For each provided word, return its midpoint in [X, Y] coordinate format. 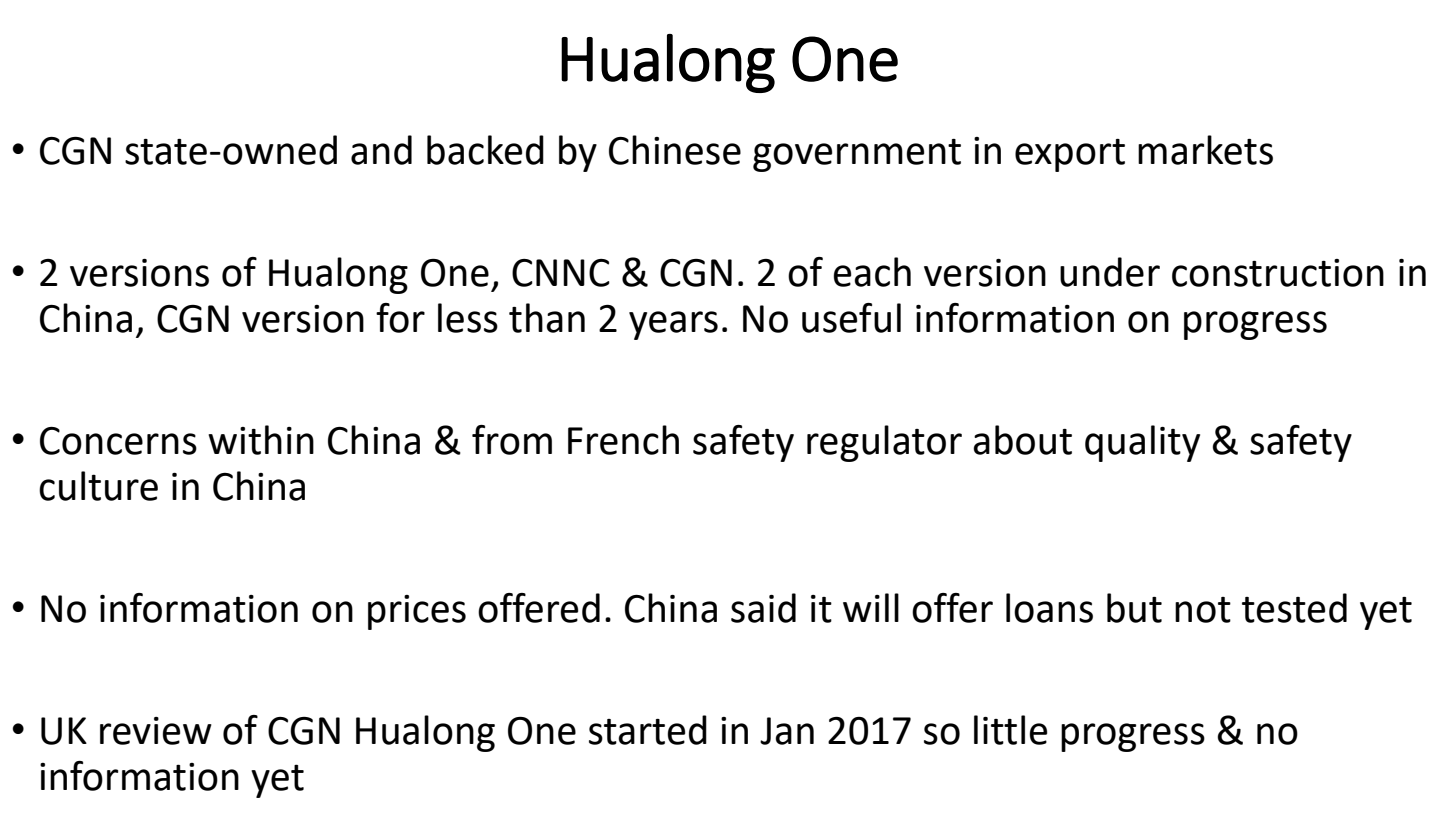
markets [1205, 150]
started [648, 730]
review [156, 731]
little [1010, 730]
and [381, 150]
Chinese [675, 150]
